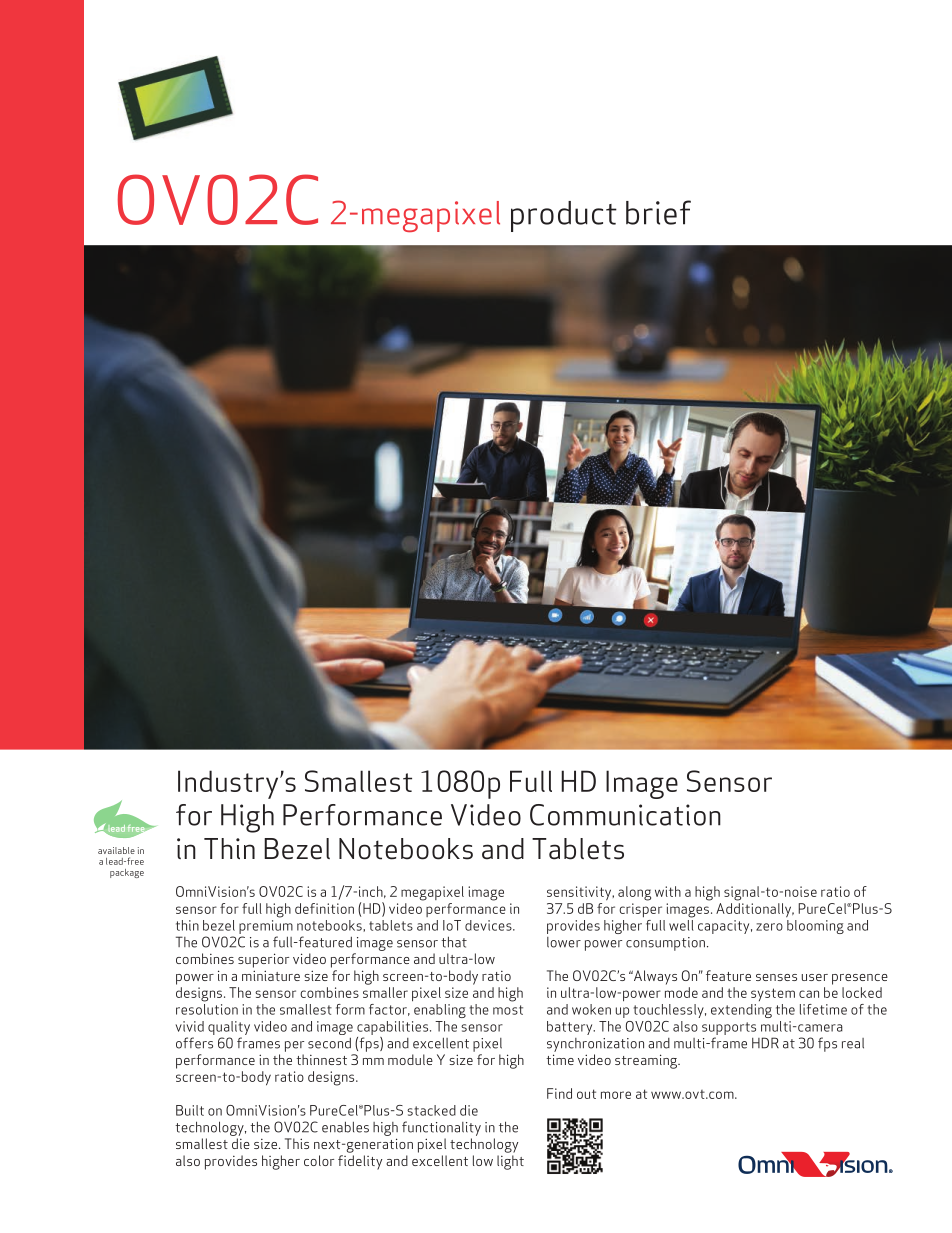 The width and height of the document is (952, 1233). I want to click on brief, so click(658, 212).
